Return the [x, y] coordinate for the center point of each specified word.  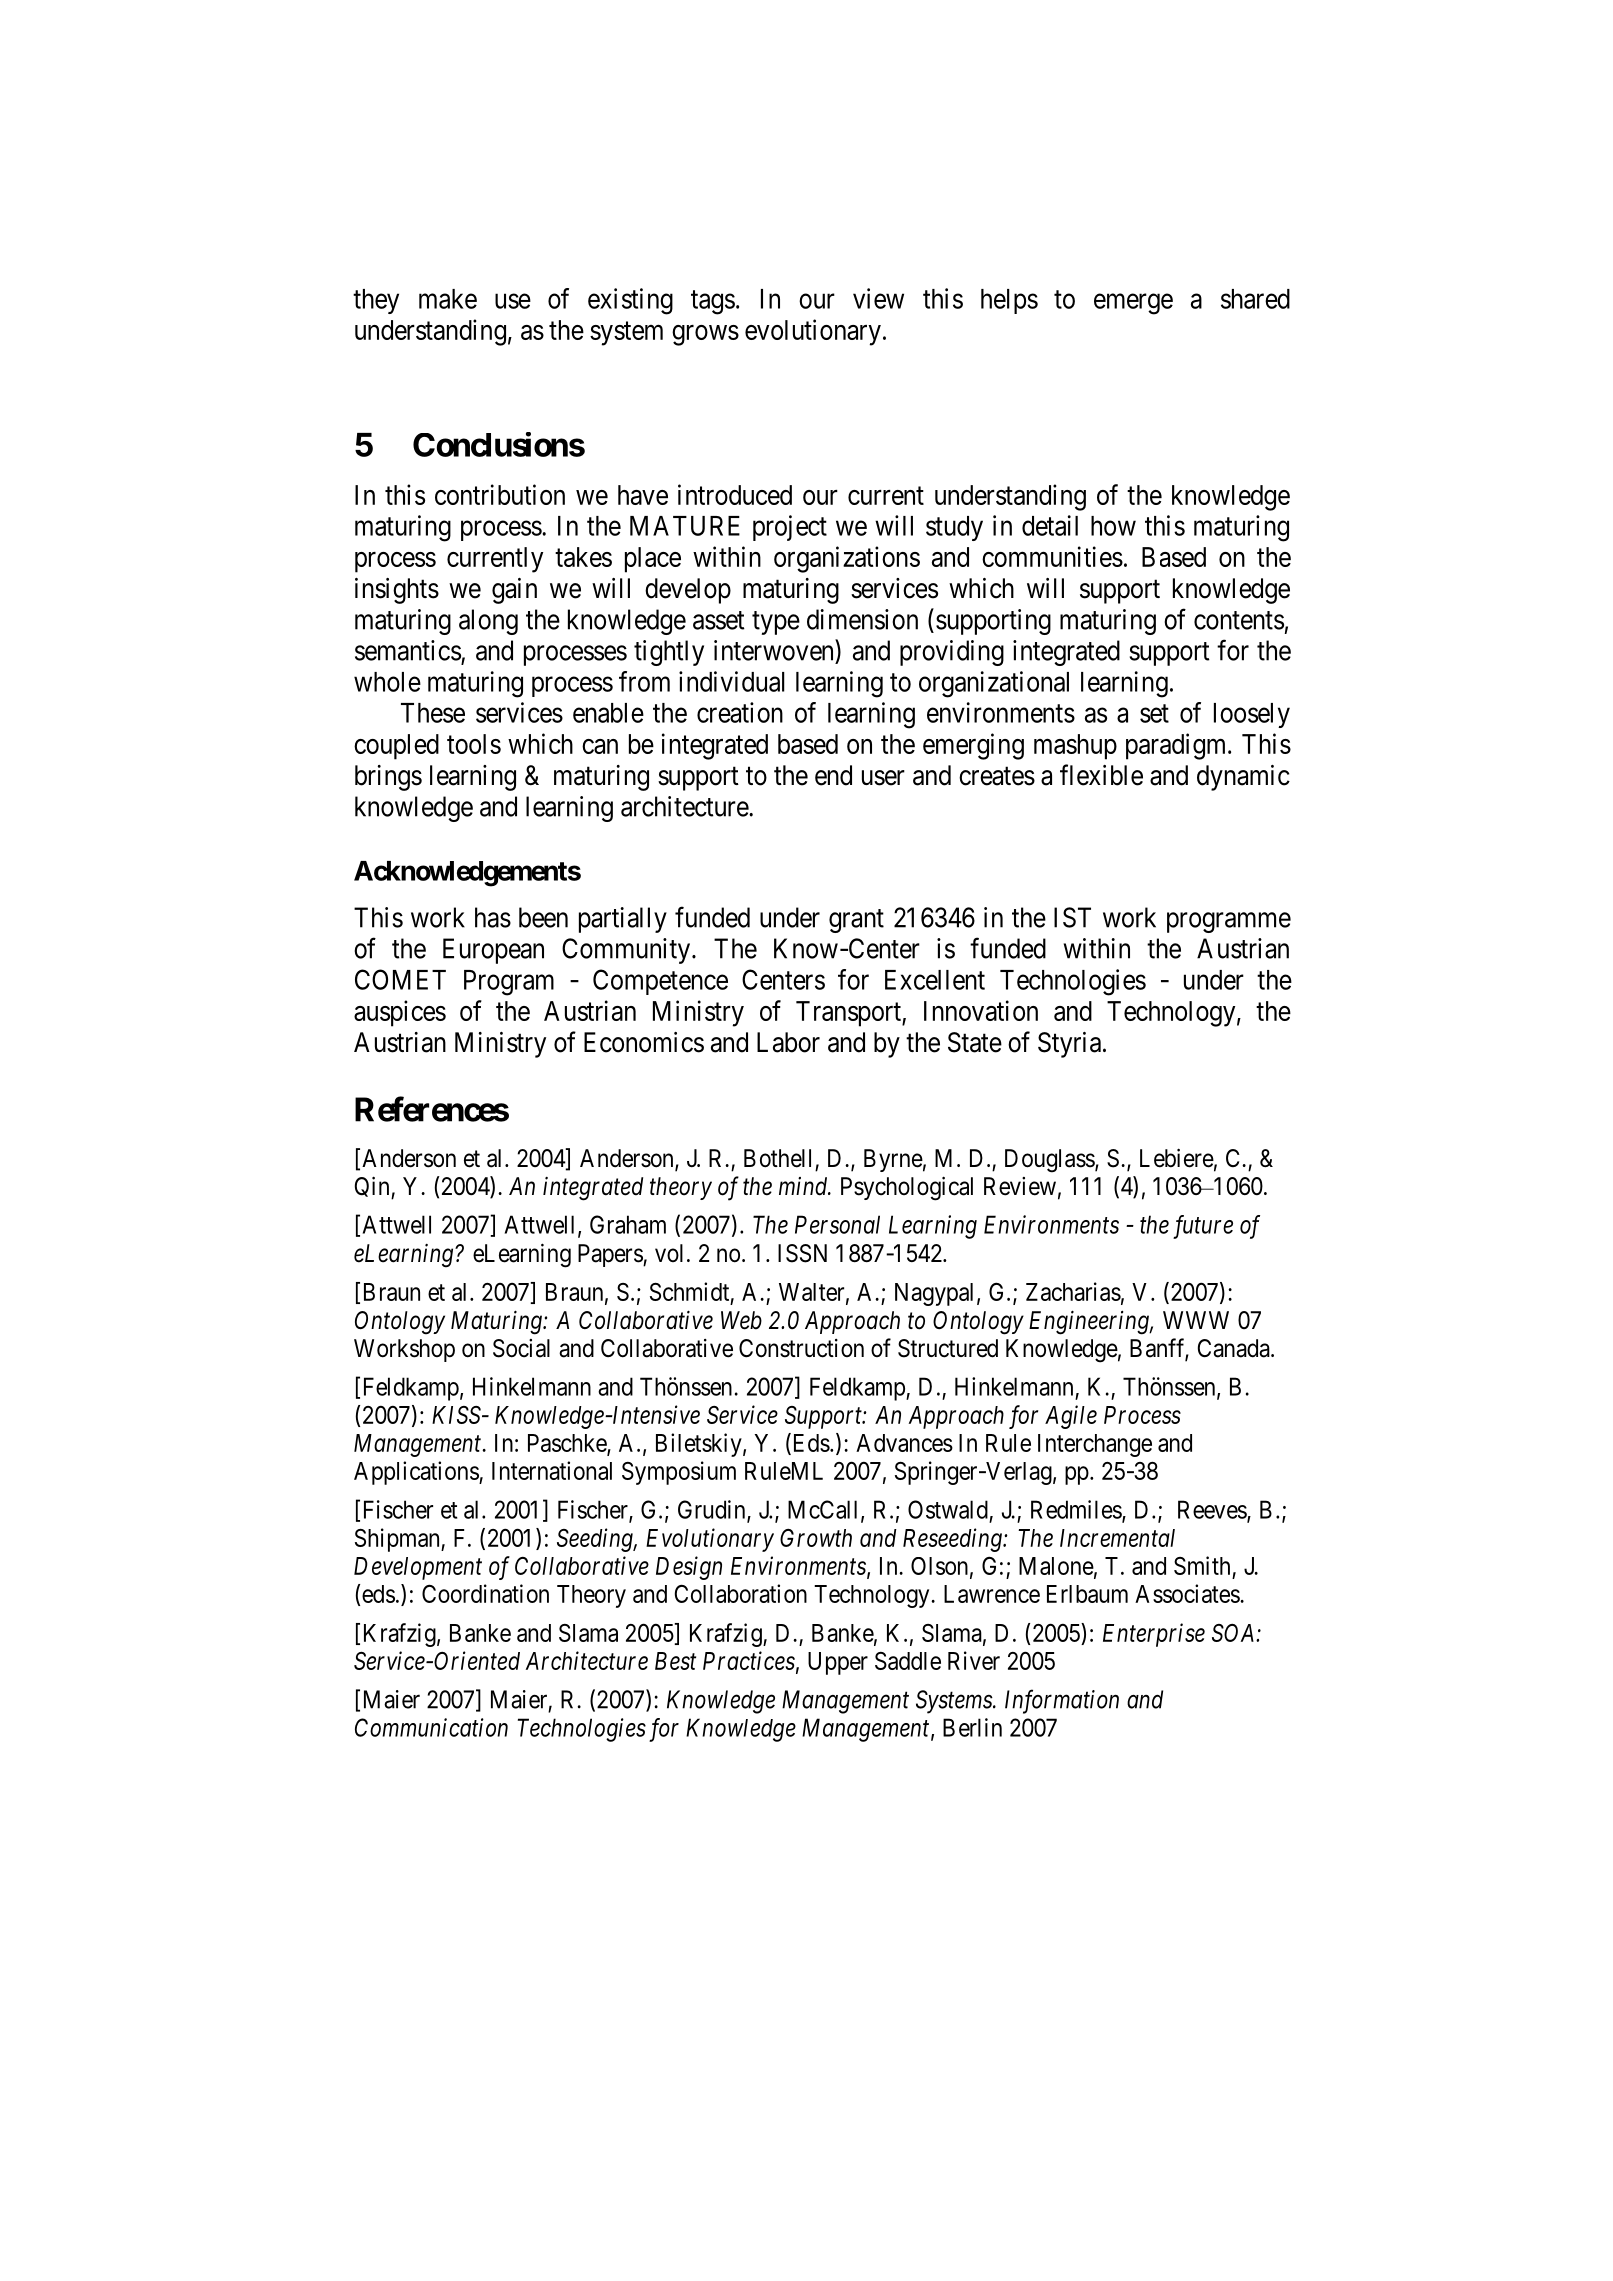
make [448, 299]
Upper [838, 1663]
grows [705, 335]
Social [521, 1348]
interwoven [775, 650]
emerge [1133, 304]
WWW [1196, 1320]
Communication [431, 1727]
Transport [849, 1014]
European [493, 951]
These [433, 713]
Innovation [981, 1010]
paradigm [1177, 746]
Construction [801, 1348]
